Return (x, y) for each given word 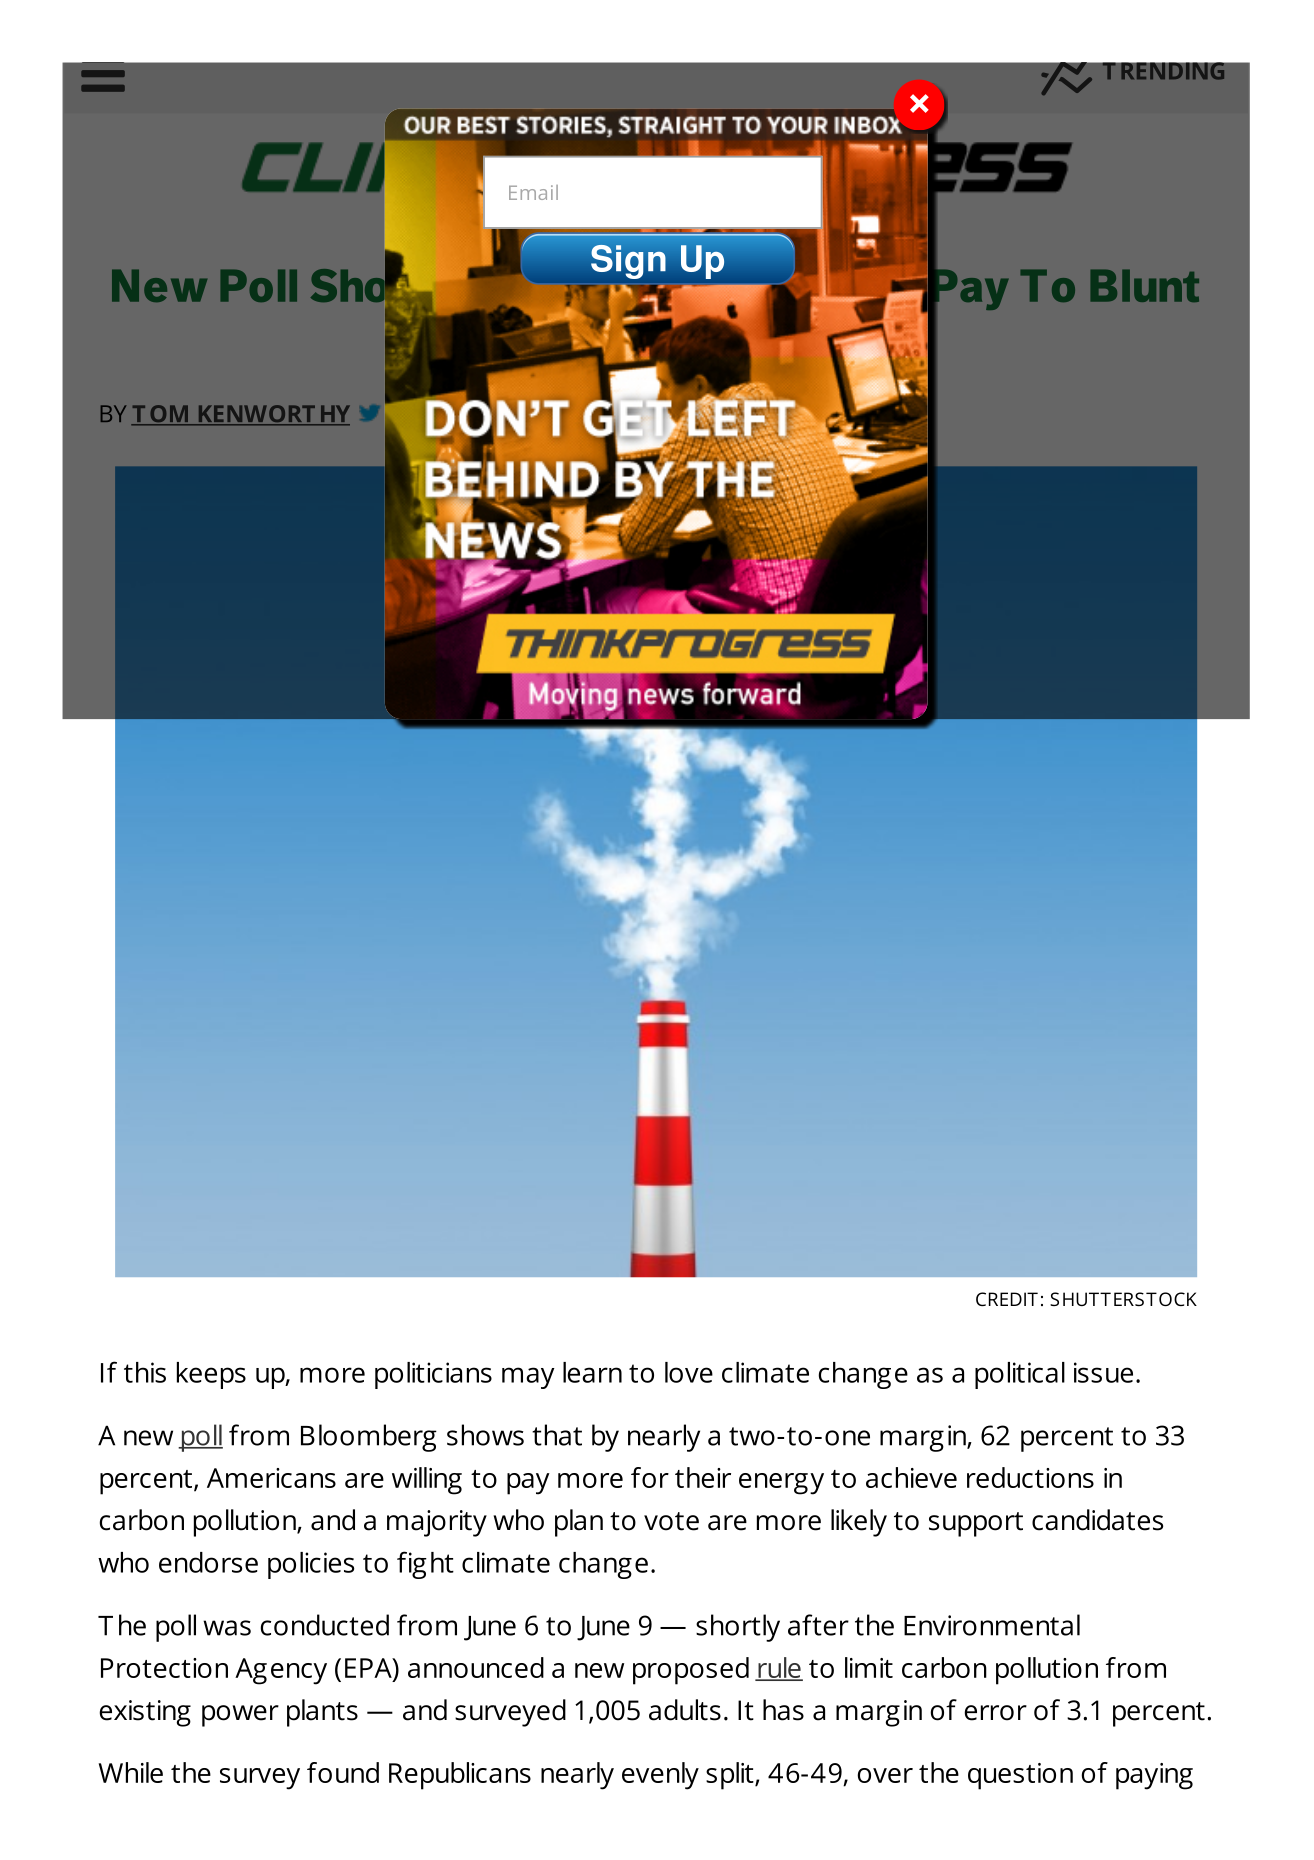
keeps (211, 1375)
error (995, 1713)
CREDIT (1007, 1299)
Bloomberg (369, 1438)
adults (685, 1710)
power (240, 1716)
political (1020, 1375)
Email (533, 192)
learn (592, 1372)
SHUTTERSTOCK (1123, 1299)
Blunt (1145, 286)
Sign (628, 262)
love (689, 1372)
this (145, 1372)
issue (1103, 1372)
